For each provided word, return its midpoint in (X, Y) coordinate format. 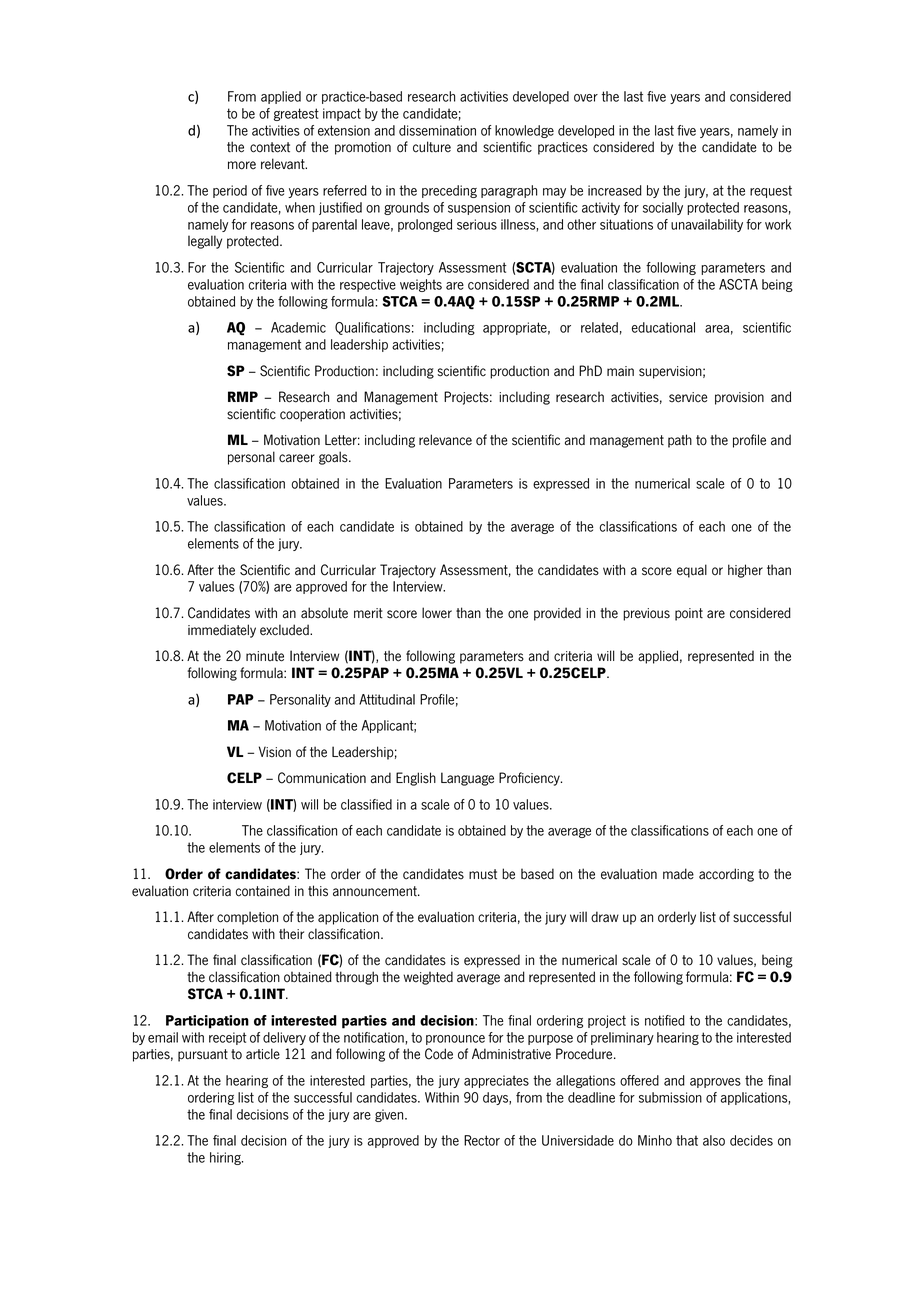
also (714, 1140)
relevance (445, 440)
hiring (226, 1158)
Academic (298, 327)
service (688, 397)
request (771, 191)
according (726, 875)
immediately (222, 631)
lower (437, 613)
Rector (482, 1140)
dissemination (437, 130)
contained (262, 891)
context (270, 147)
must (483, 874)
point (689, 614)
